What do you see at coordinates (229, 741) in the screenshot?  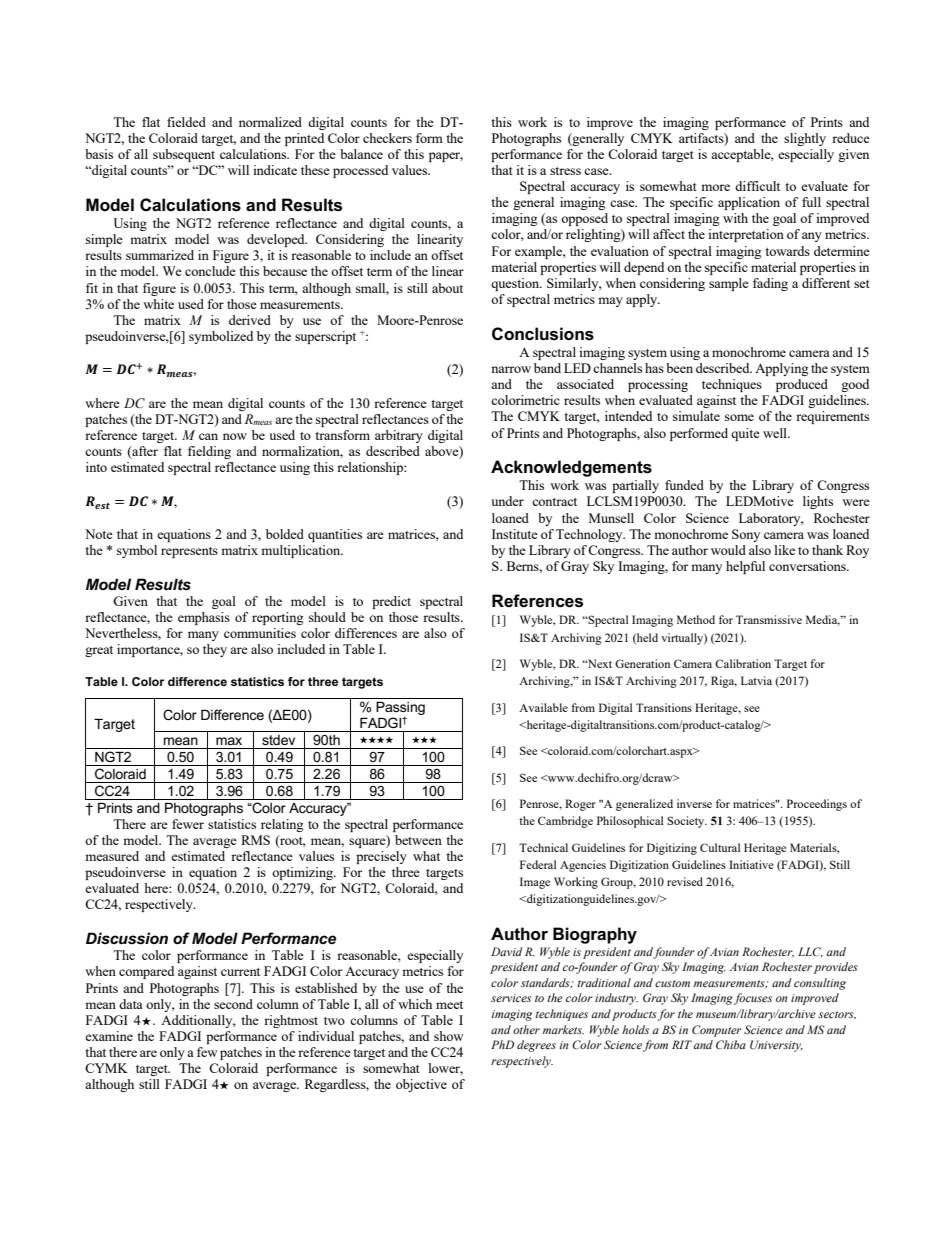 I see `max` at bounding box center [229, 741].
